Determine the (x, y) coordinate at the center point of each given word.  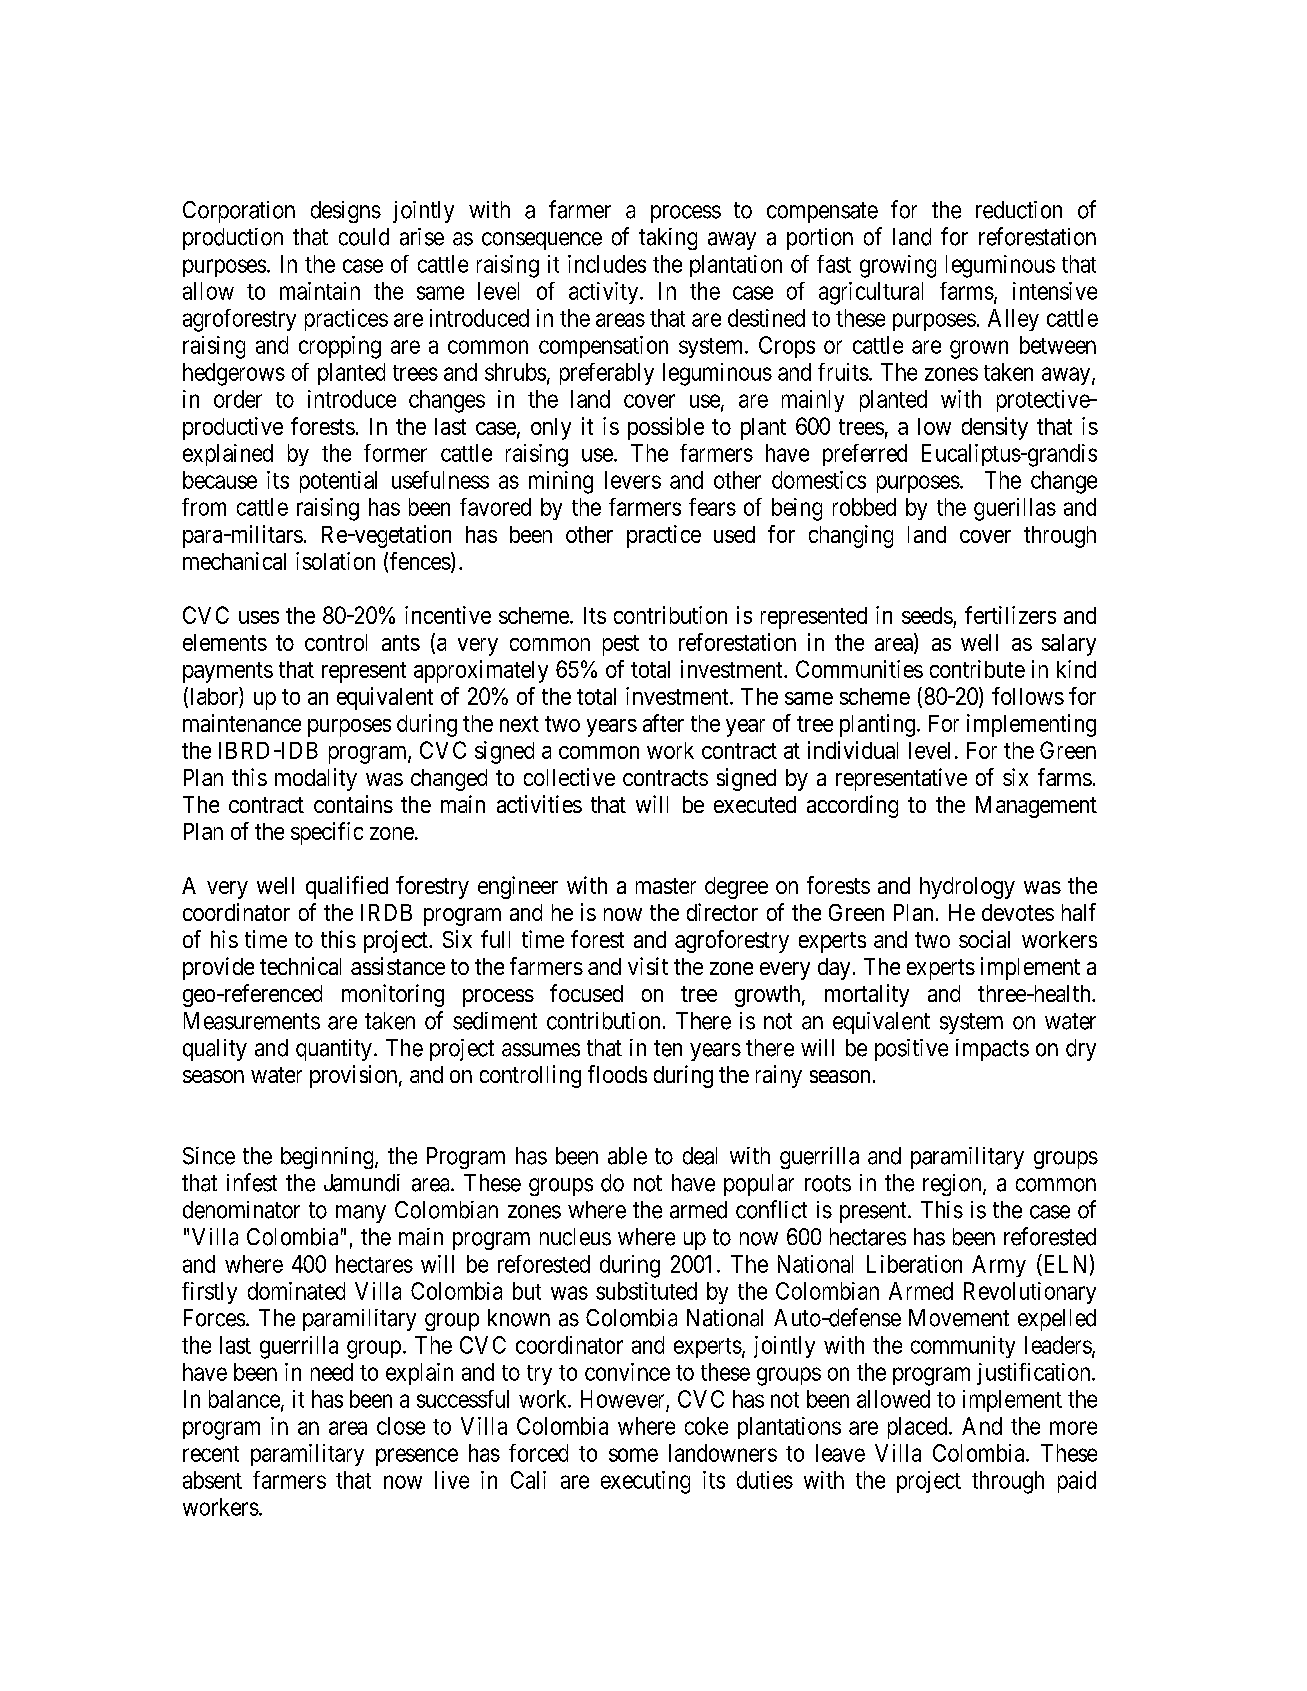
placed (919, 1428)
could (364, 237)
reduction (1019, 210)
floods (617, 1074)
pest (621, 645)
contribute (977, 669)
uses (259, 617)
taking (668, 239)
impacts (992, 1050)
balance (244, 1399)
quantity (334, 1050)
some (633, 1455)
